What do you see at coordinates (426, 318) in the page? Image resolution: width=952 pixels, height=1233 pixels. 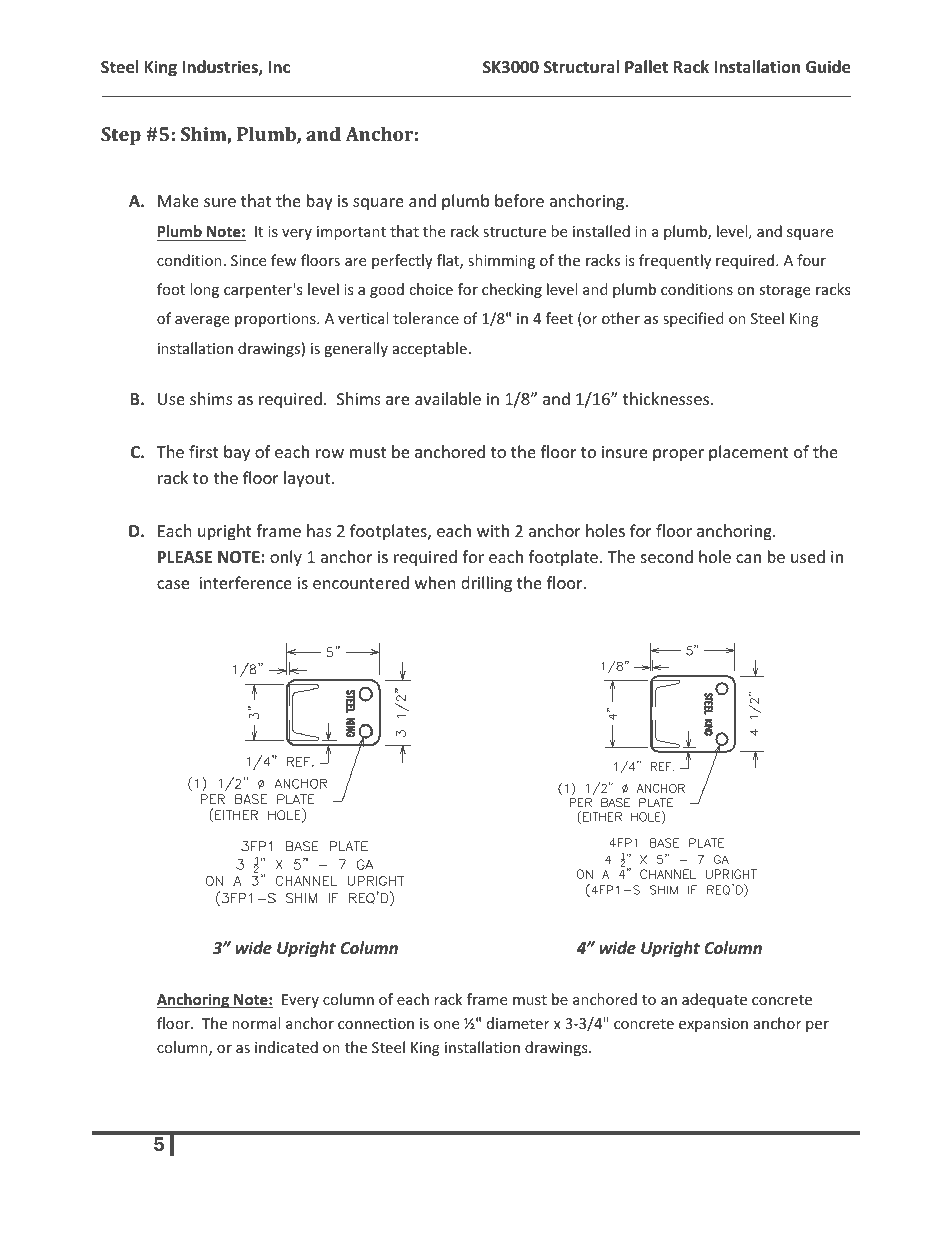 I see `tolerance` at bounding box center [426, 318].
